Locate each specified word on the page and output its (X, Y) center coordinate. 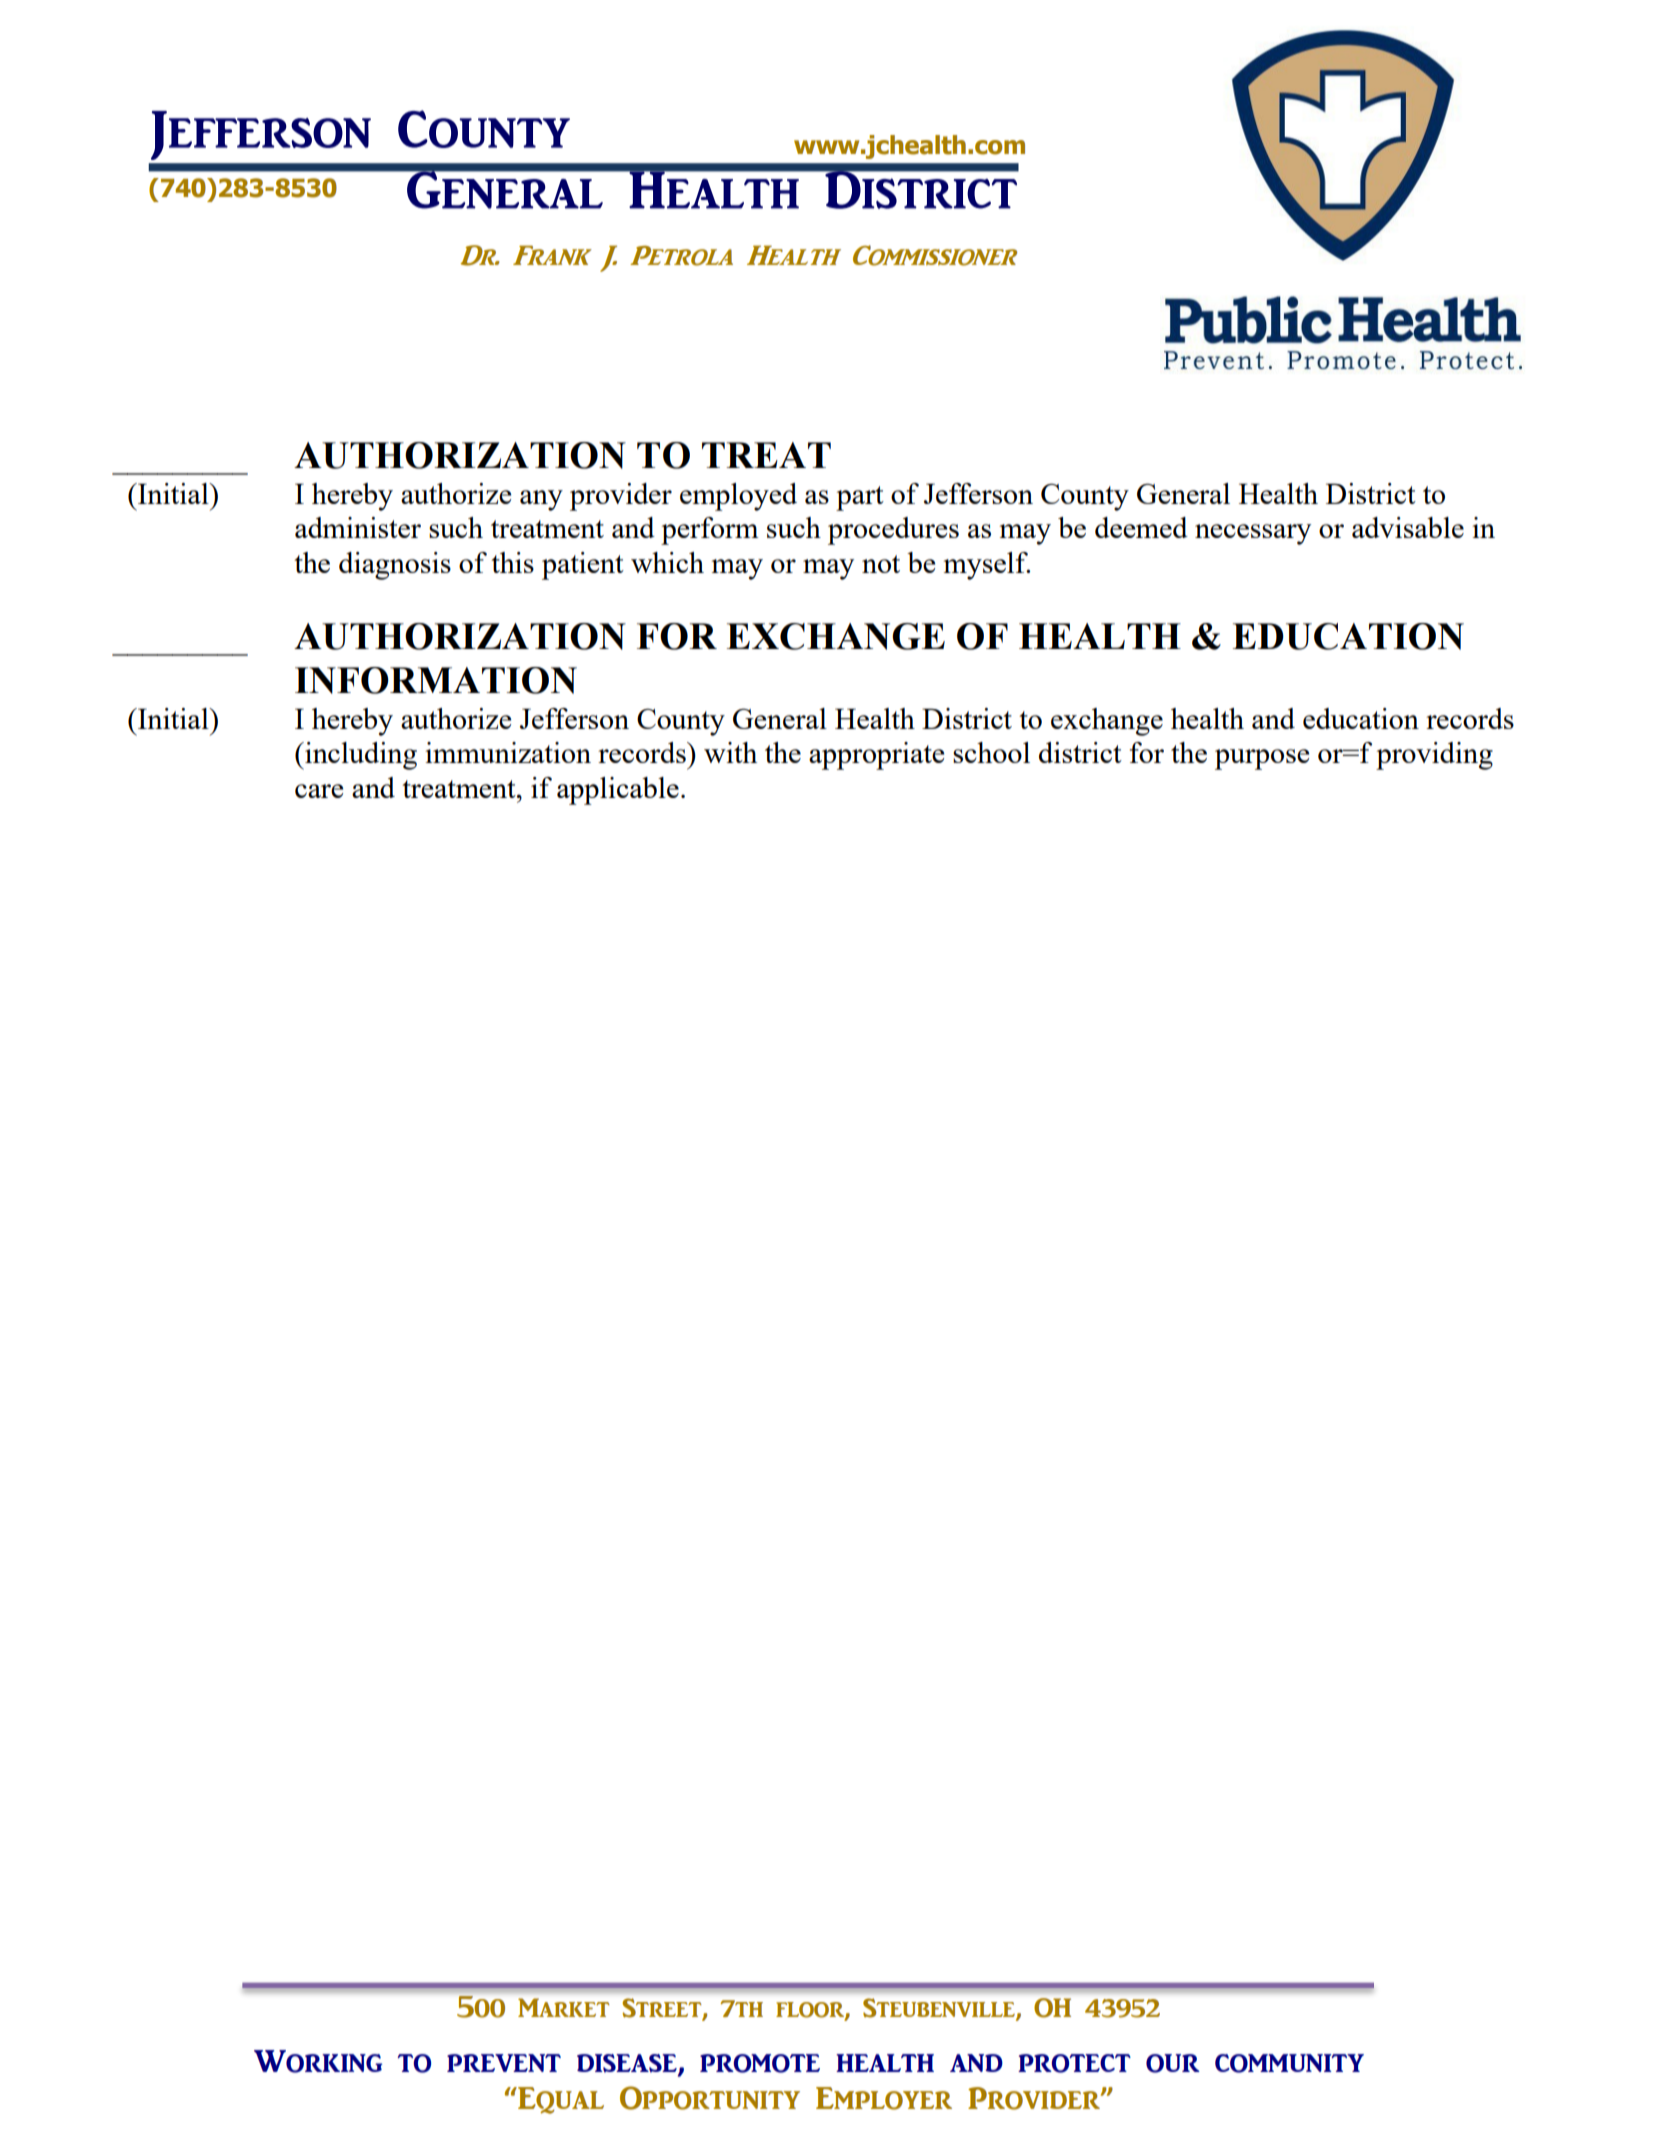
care (319, 791)
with (730, 752)
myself (987, 566)
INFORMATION (436, 680)
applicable (618, 791)
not (881, 564)
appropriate (876, 756)
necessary (1253, 534)
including (360, 756)
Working (318, 2061)
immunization (508, 752)
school (991, 752)
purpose (1262, 759)
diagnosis (395, 566)
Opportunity (710, 2098)
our (1173, 2063)
